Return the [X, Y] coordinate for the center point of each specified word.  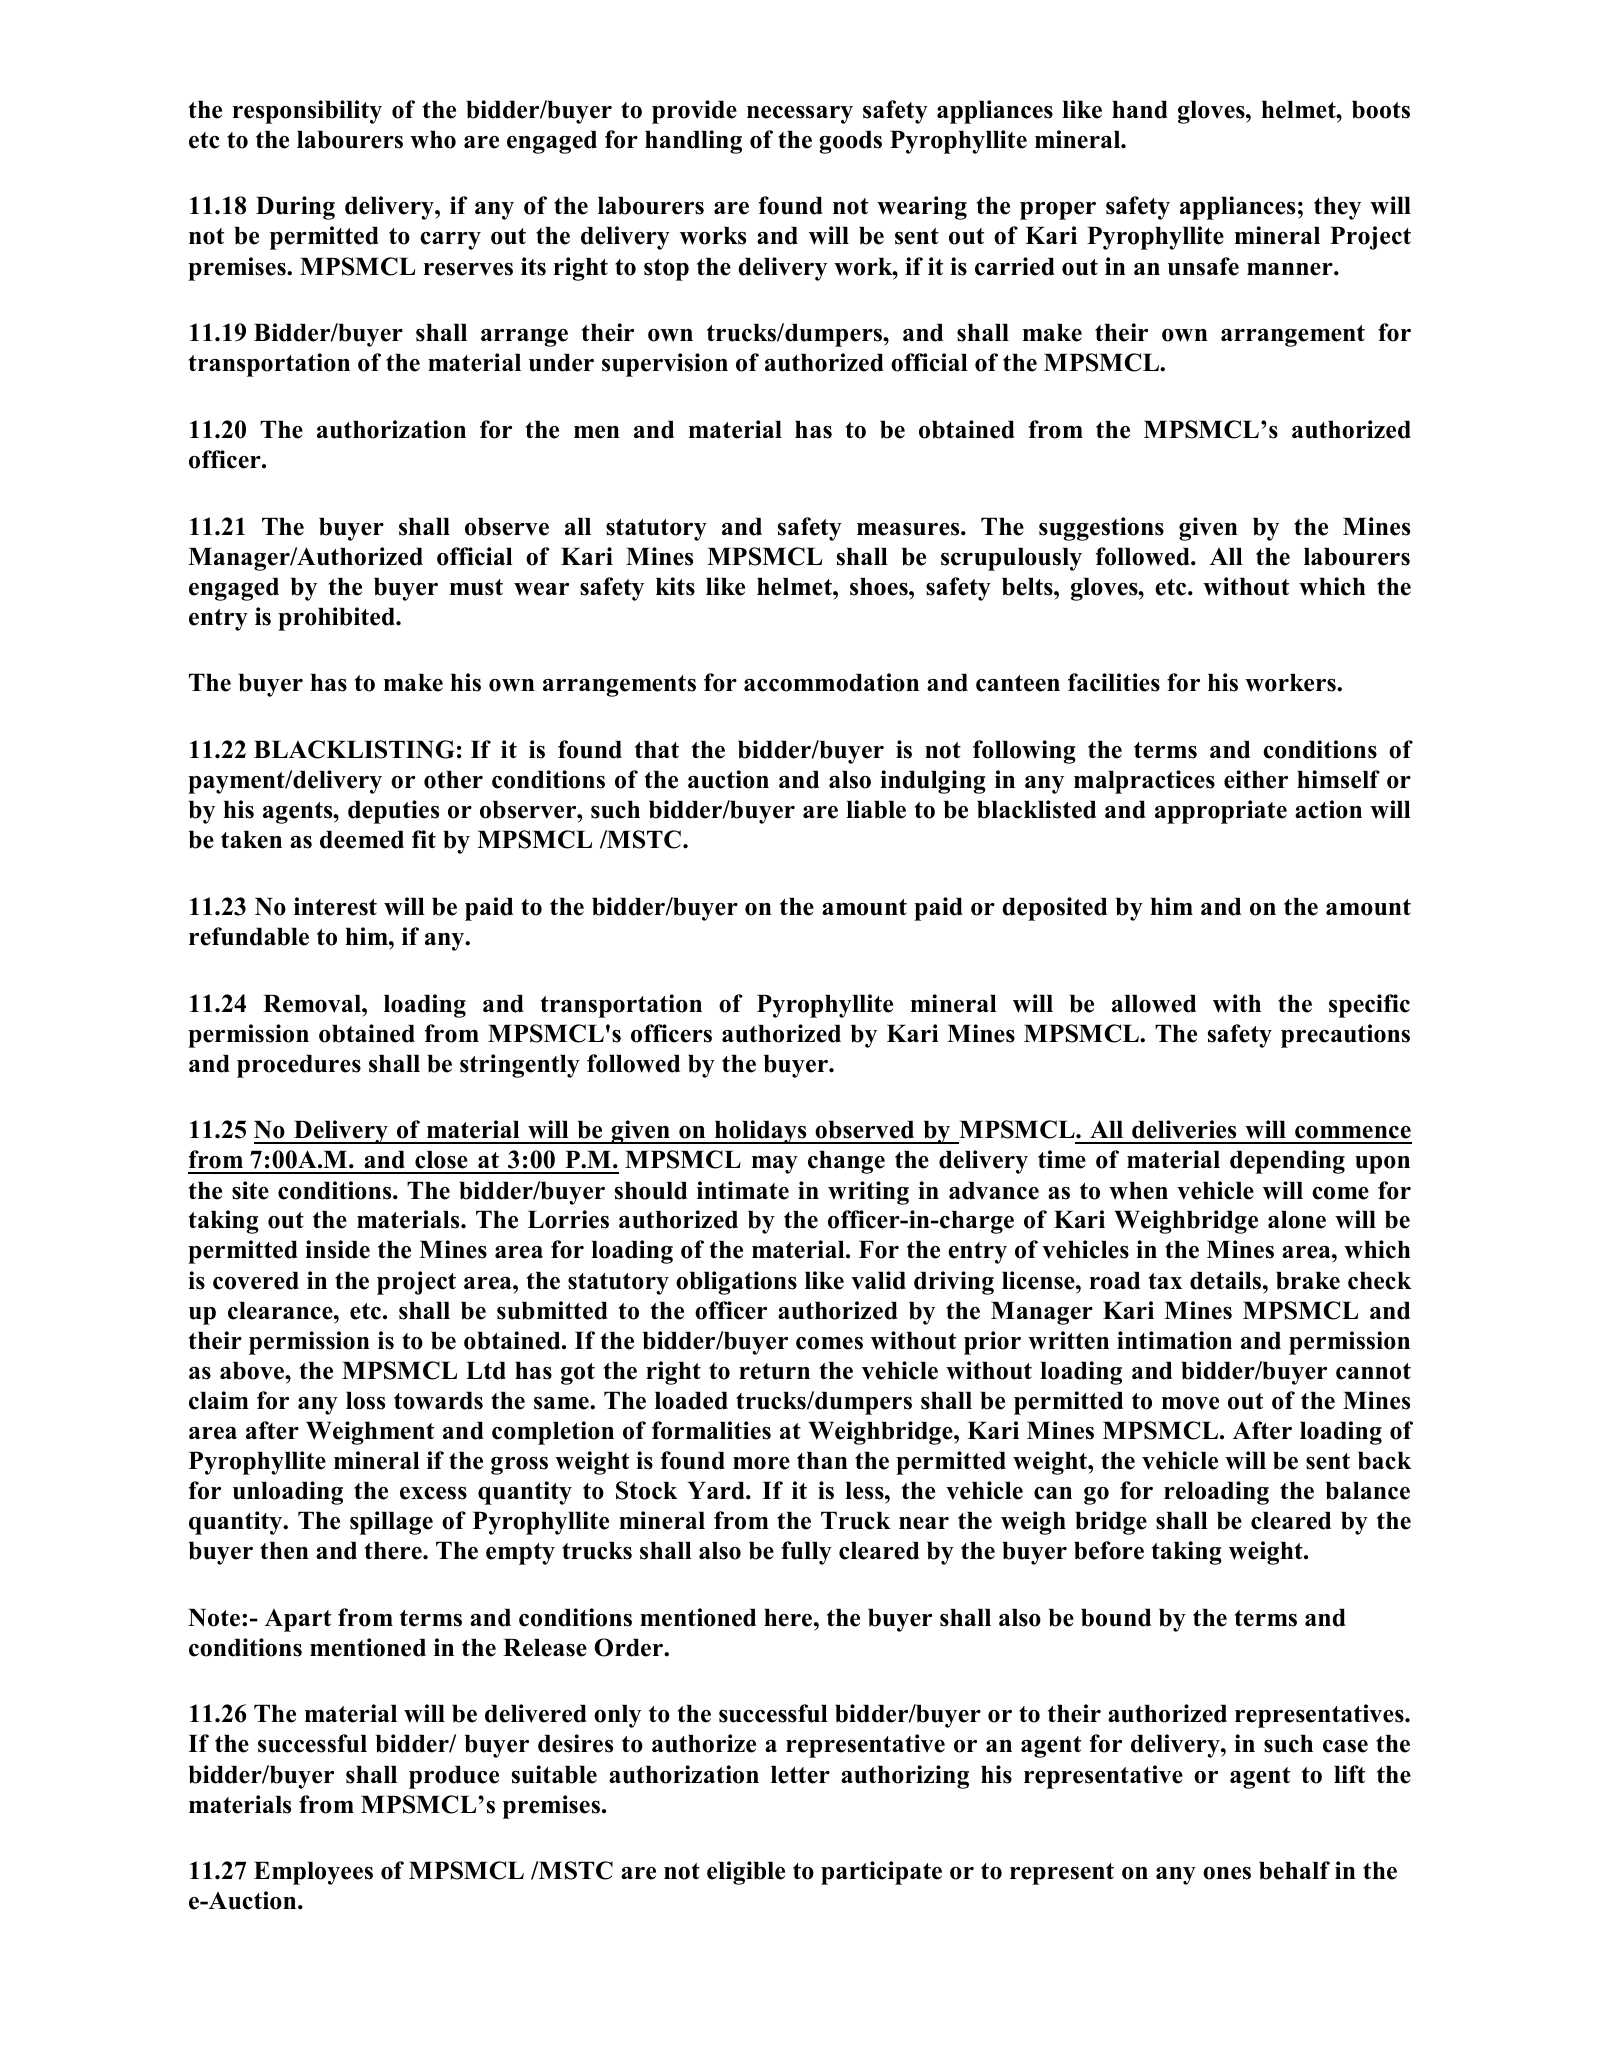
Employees [313, 1873]
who [433, 139]
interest [335, 906]
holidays [761, 1132]
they [1337, 208]
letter [800, 1774]
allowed [1154, 1003]
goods [850, 142]
